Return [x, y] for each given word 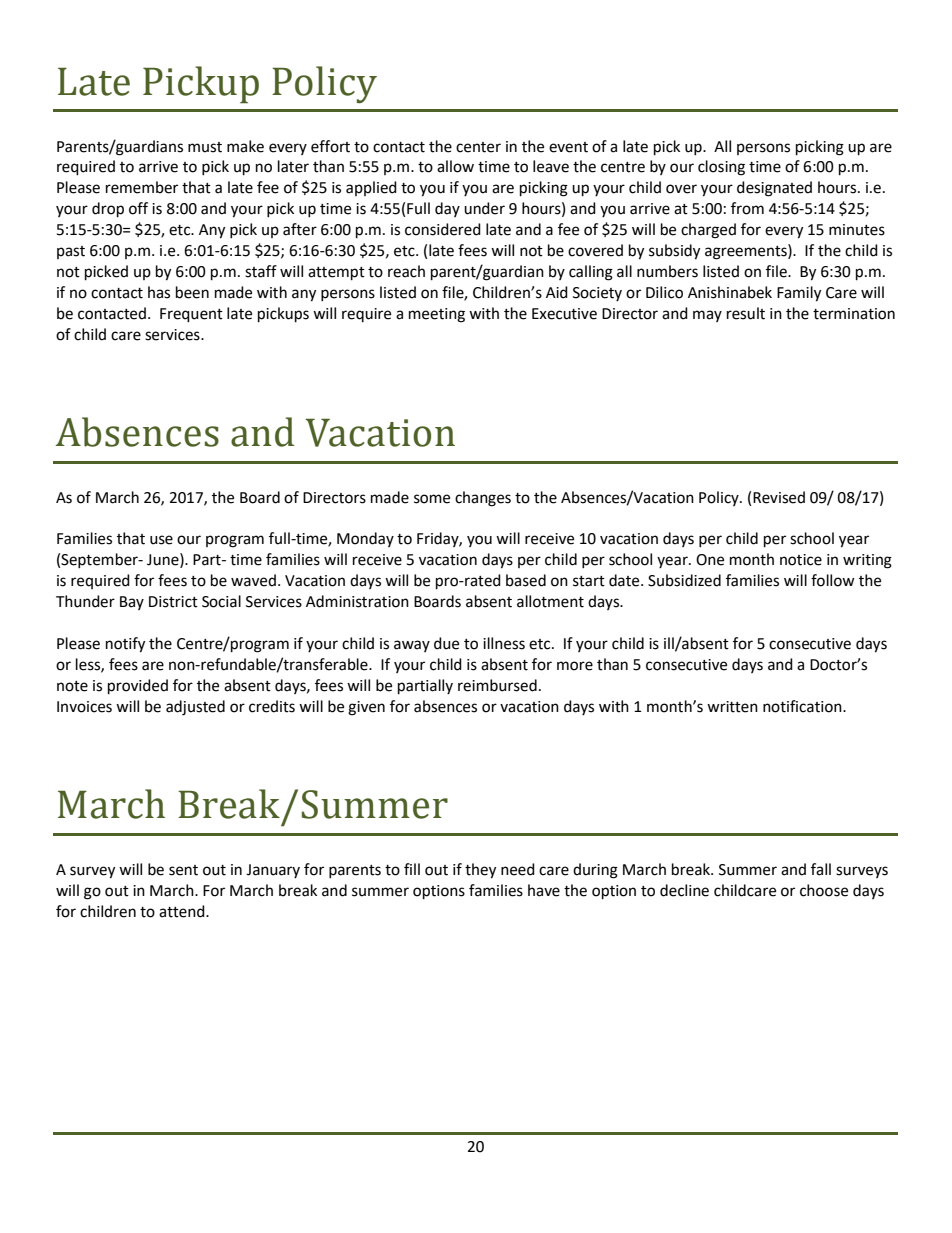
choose [824, 890]
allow [455, 166]
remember [142, 187]
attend [183, 911]
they [480, 871]
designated [774, 189]
